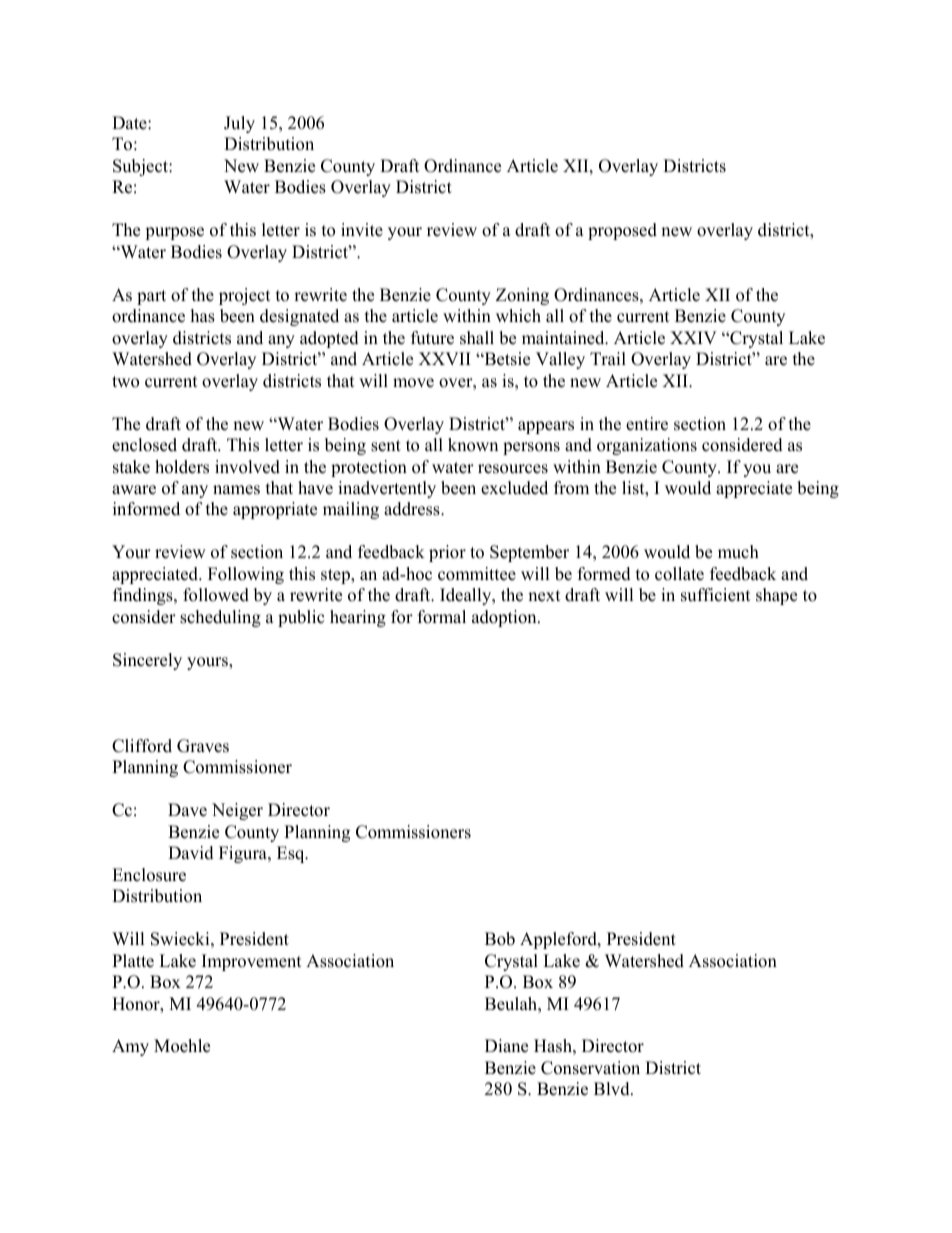 The image size is (952, 1233). I want to click on formal, so click(442, 617).
